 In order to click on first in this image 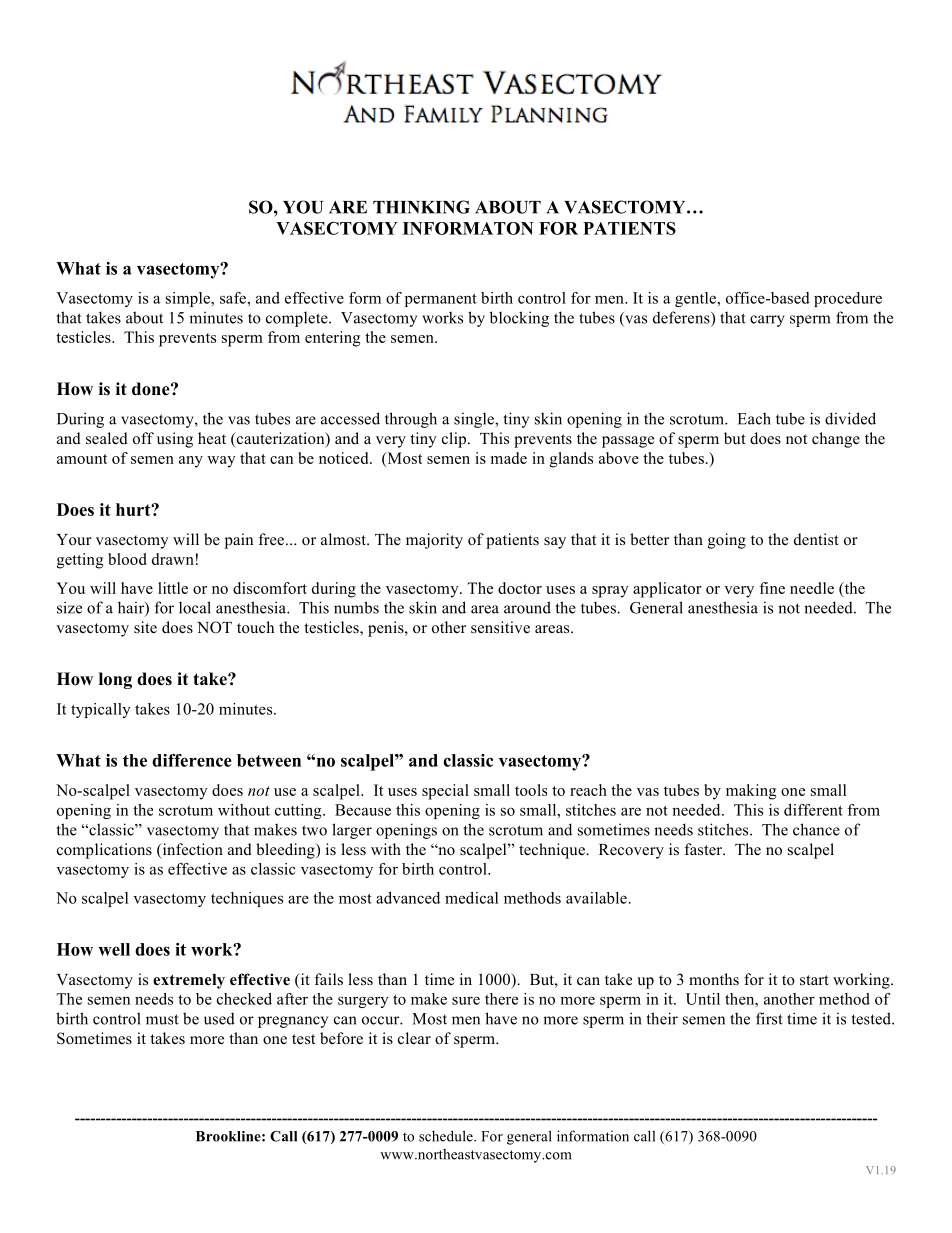, I will do `click(769, 1018)`.
